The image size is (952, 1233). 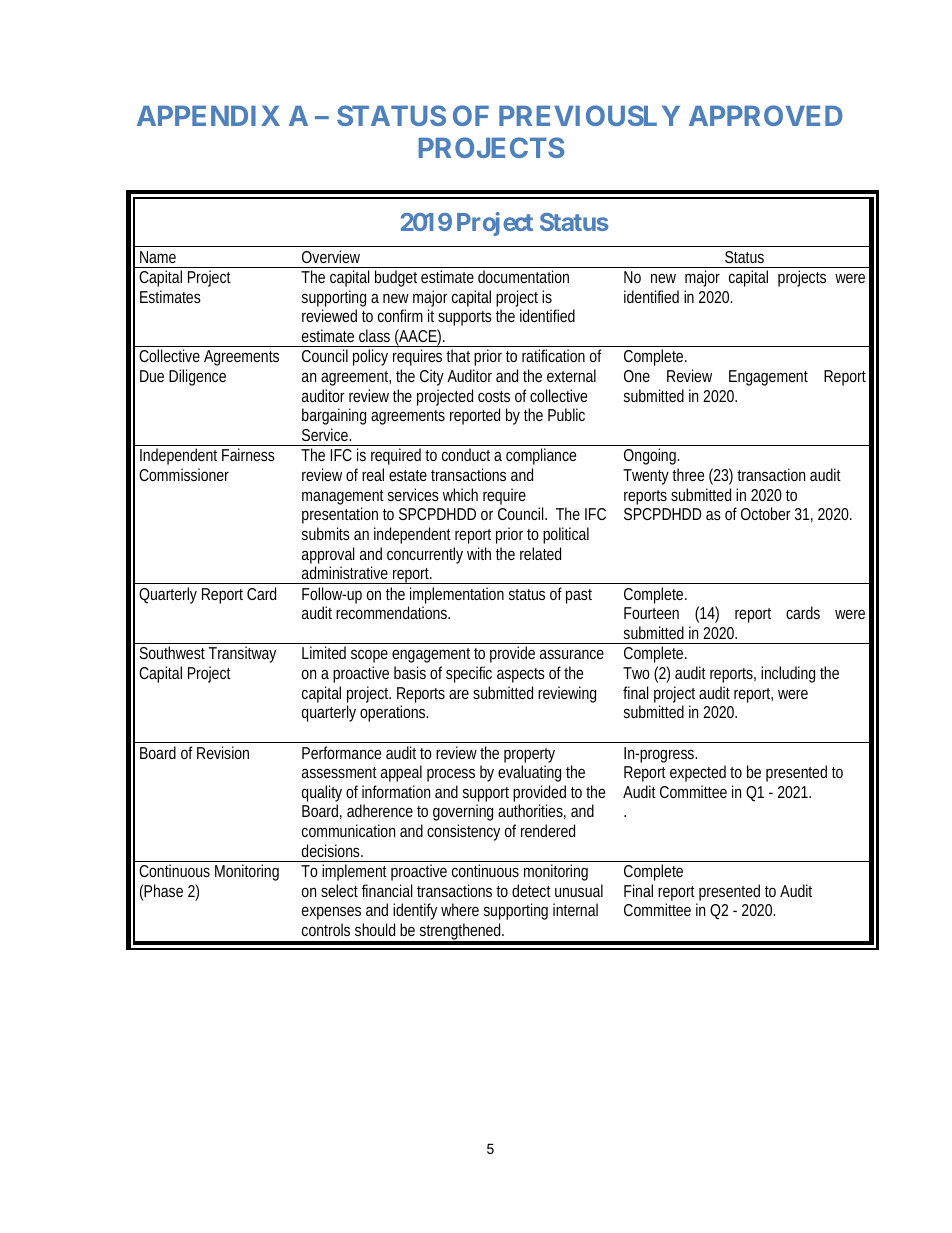 What do you see at coordinates (223, 752) in the page?
I see `Revision` at bounding box center [223, 752].
